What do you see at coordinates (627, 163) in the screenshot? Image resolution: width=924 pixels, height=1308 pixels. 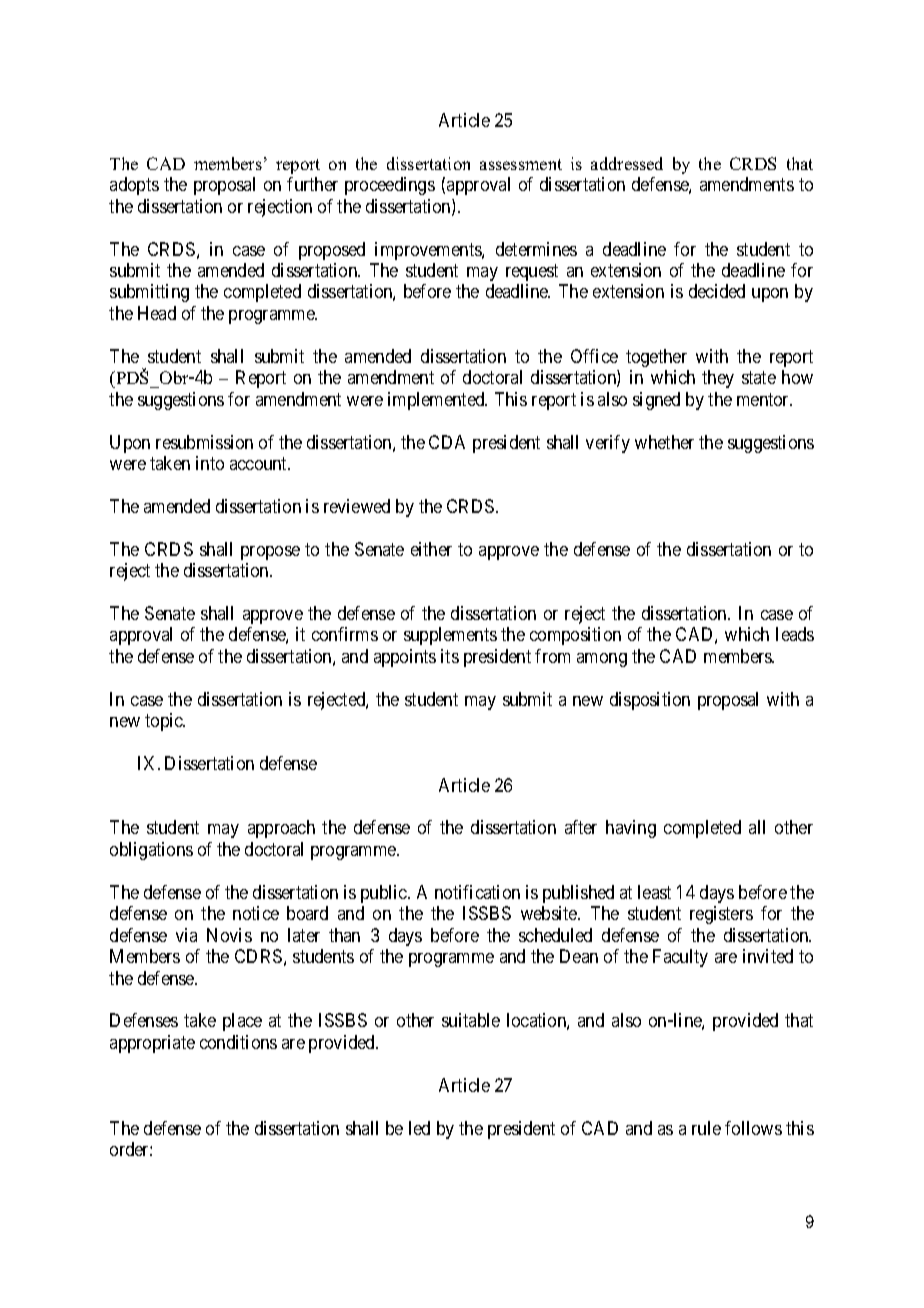 I see `addressed` at bounding box center [627, 163].
